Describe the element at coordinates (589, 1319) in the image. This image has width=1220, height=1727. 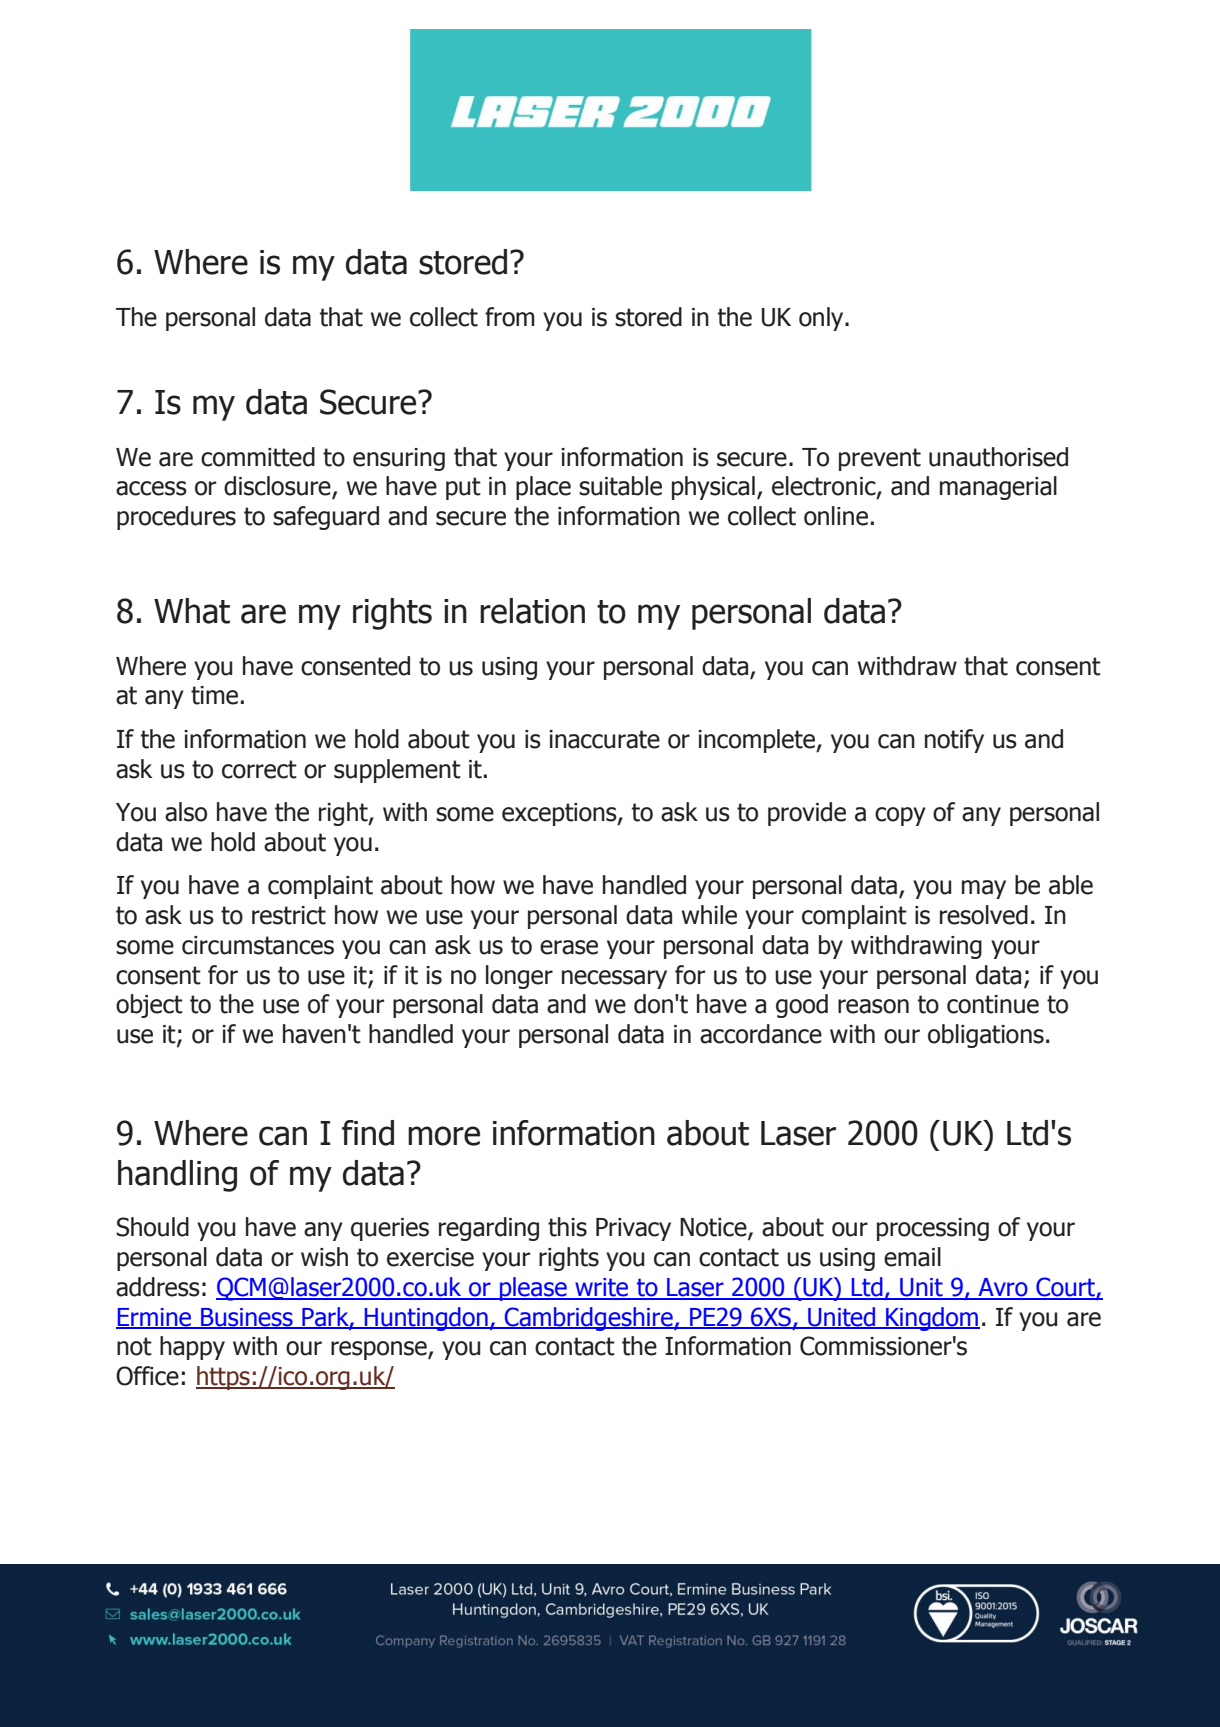
I see `Cambridgeshire` at that location.
